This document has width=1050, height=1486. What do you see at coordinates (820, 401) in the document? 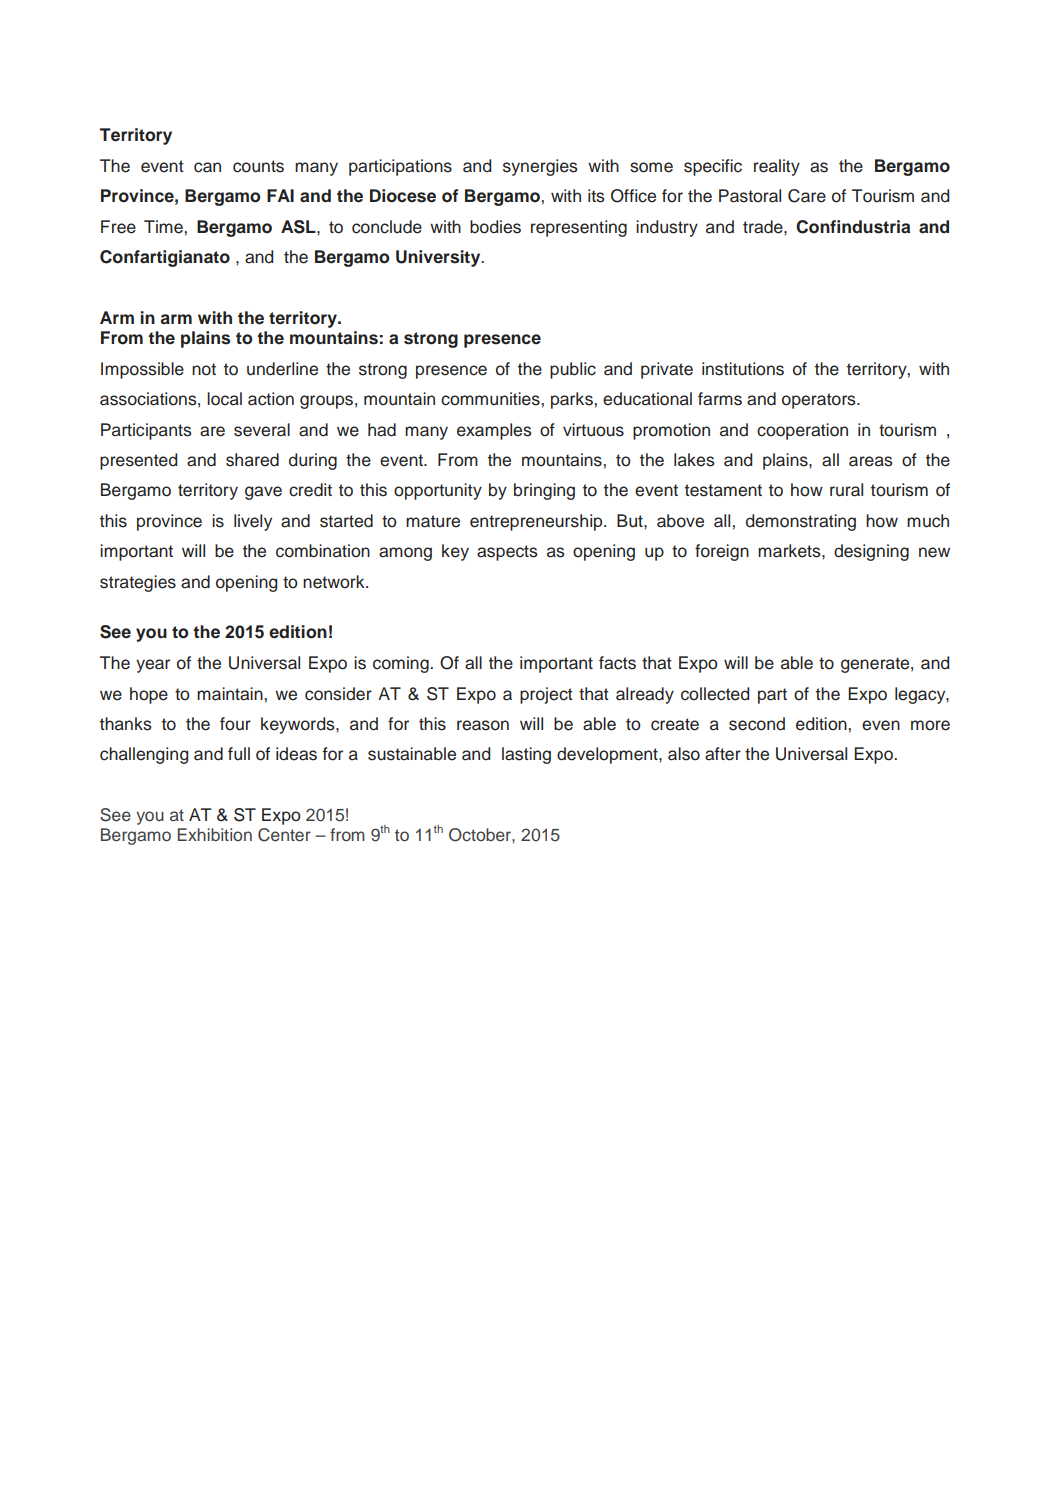
I see `operators` at bounding box center [820, 401].
